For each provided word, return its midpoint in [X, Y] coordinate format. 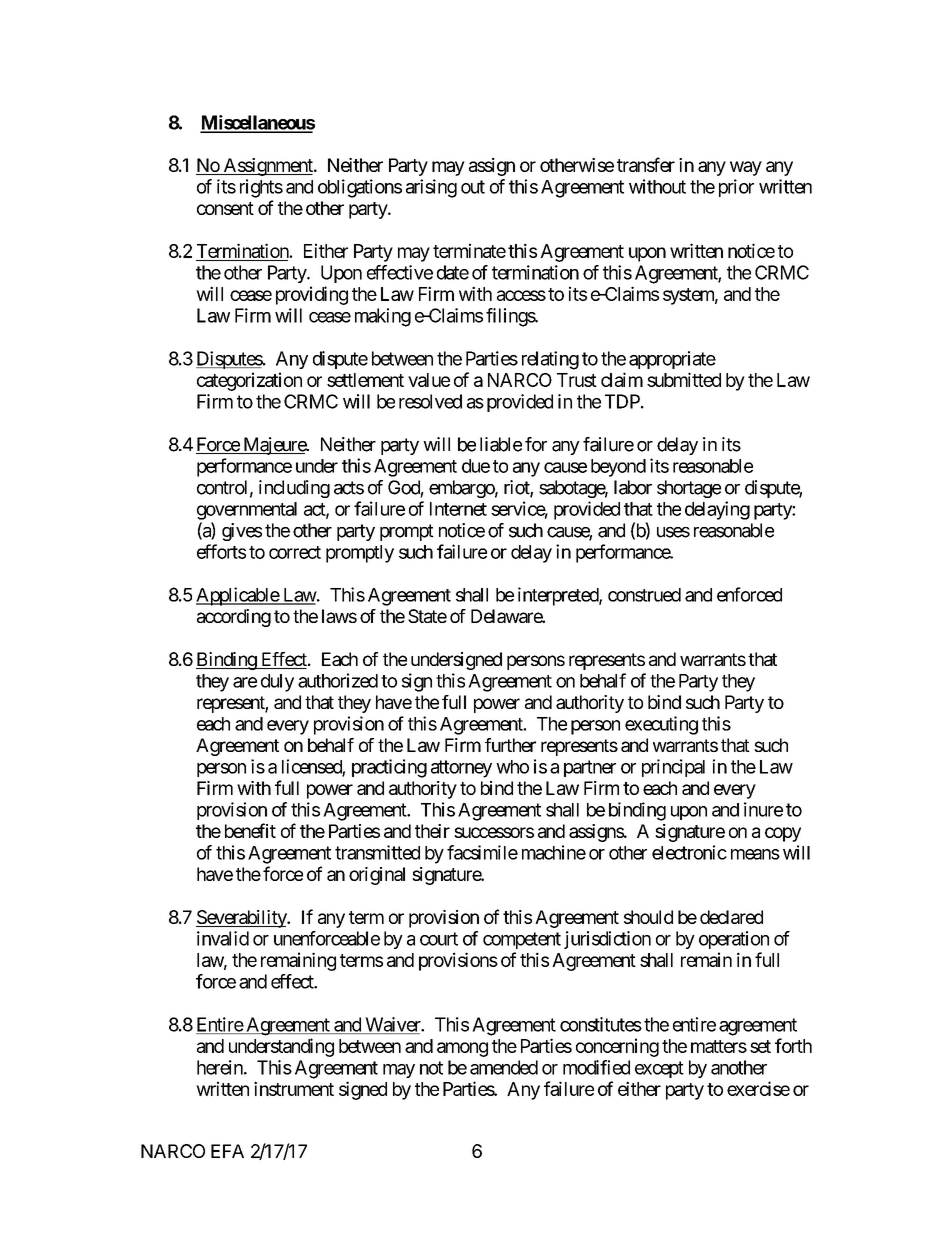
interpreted [559, 596]
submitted [684, 379]
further [510, 745]
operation [734, 940]
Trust [577, 380]
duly [277, 683]
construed [644, 595]
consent [225, 208]
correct [295, 552]
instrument [294, 1088]
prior [736, 188]
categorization [249, 381]
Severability [242, 919]
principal [673, 768]
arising [431, 188]
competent [522, 940]
